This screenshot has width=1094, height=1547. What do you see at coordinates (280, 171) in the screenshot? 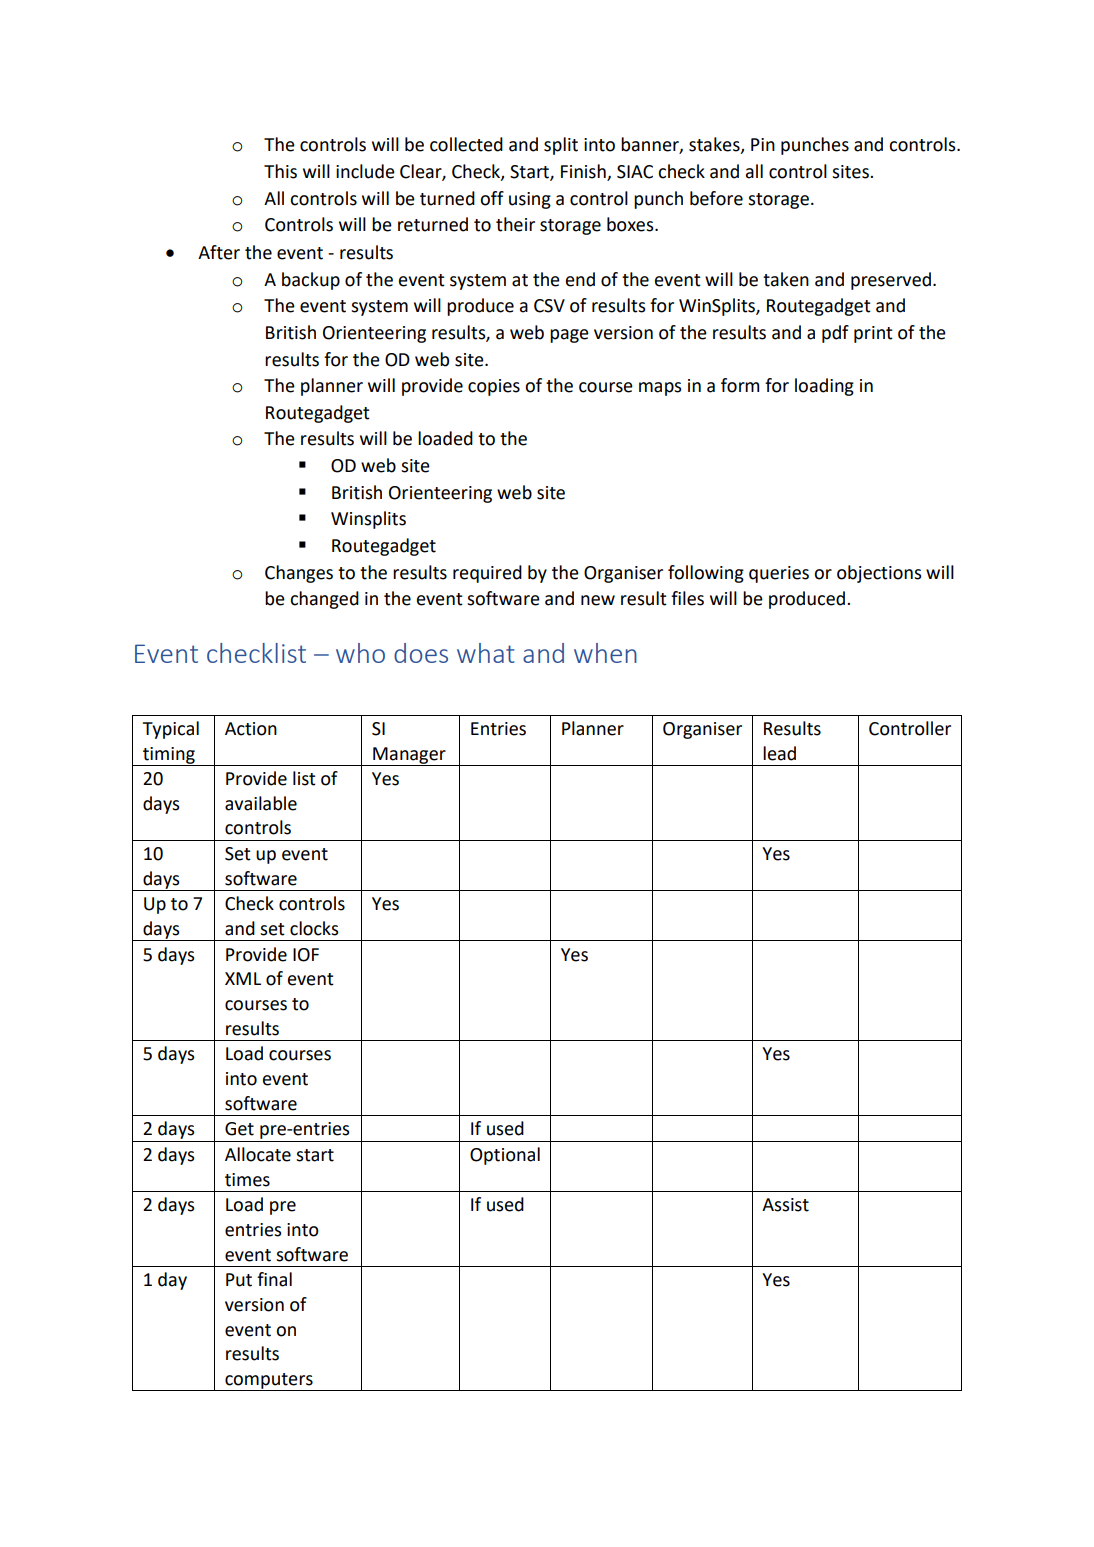
I see `This` at bounding box center [280, 171].
